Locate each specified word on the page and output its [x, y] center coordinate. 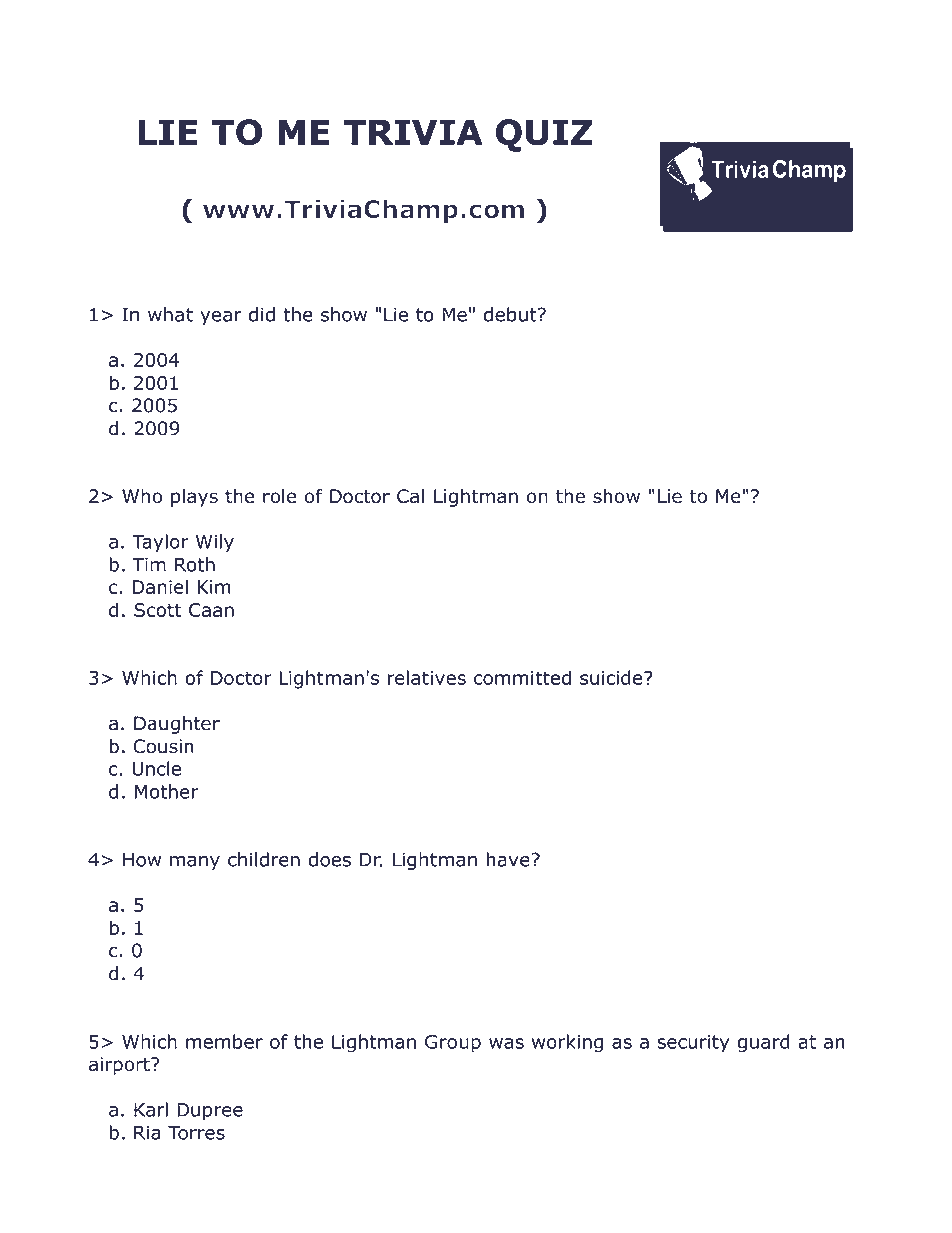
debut [511, 314]
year [221, 318]
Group [453, 1044]
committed [522, 677]
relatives [427, 677]
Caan [211, 610]
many [195, 863]
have [509, 859]
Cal [410, 496]
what [170, 314]
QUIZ [544, 135]
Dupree [210, 1111]
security [693, 1044]
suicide [612, 677]
